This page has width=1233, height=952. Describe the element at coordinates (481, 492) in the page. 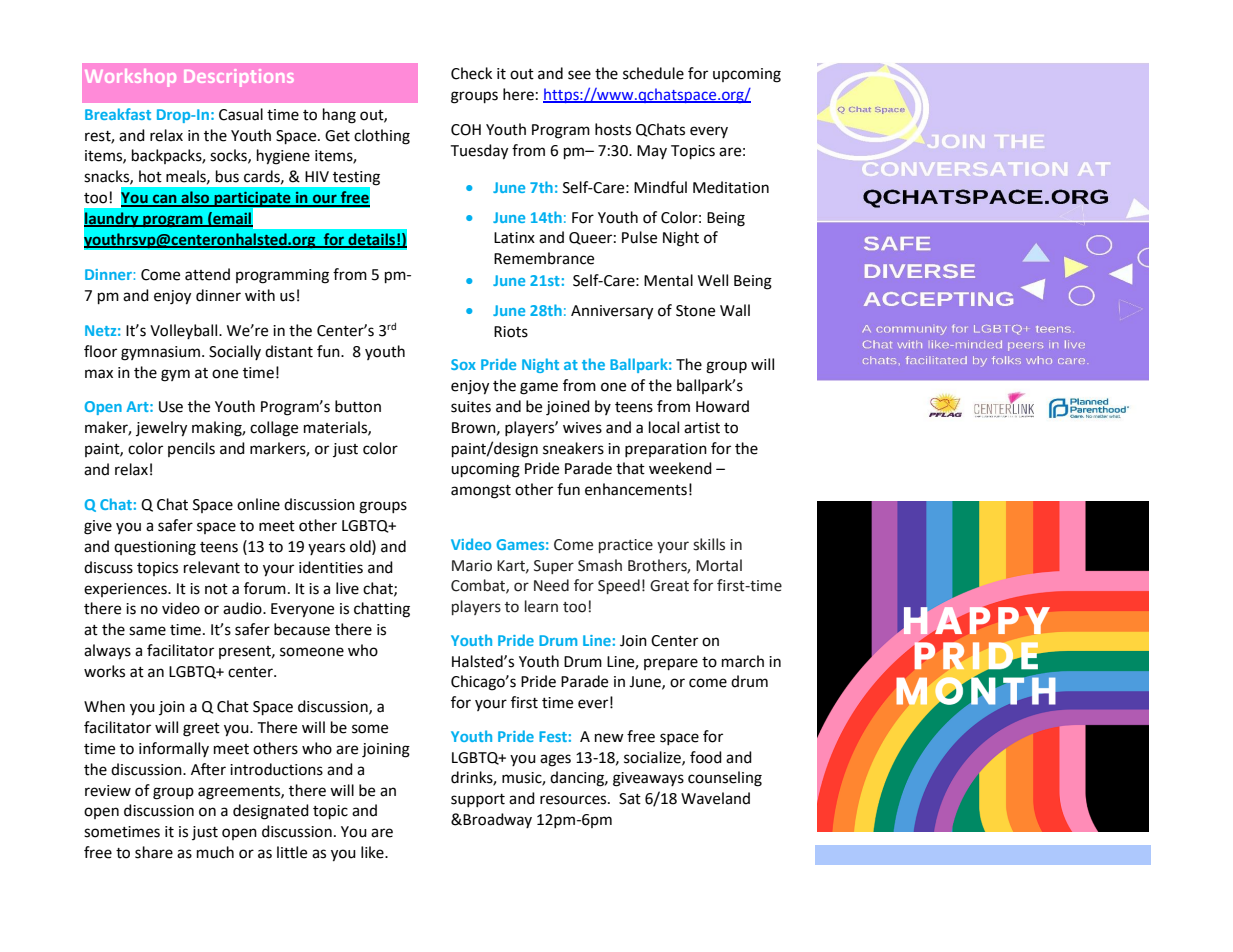

I see `amongst` at that location.
